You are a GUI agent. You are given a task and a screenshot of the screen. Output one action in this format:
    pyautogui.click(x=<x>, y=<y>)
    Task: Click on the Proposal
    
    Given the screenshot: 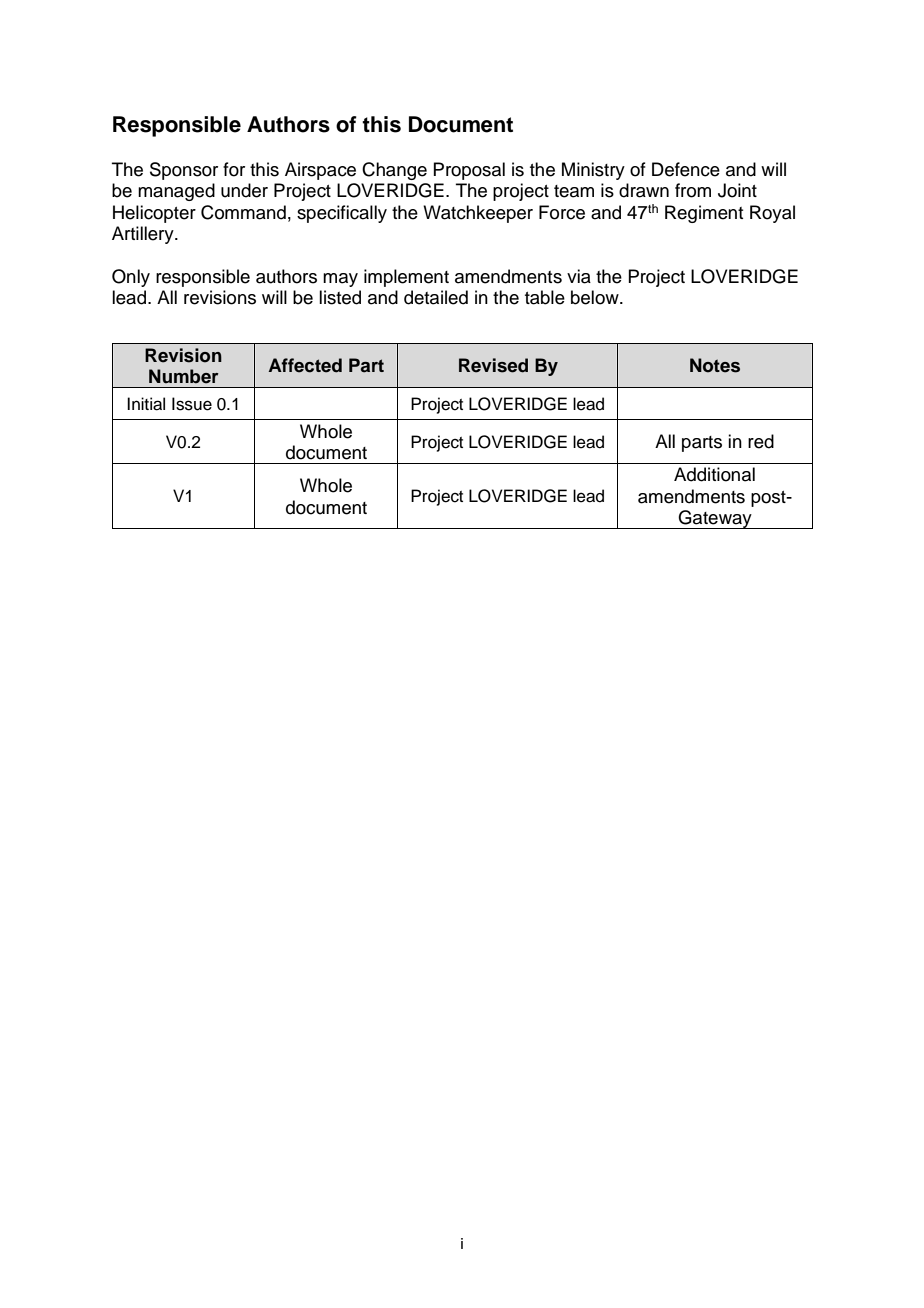 What is the action you would take?
    pyautogui.click(x=469, y=171)
